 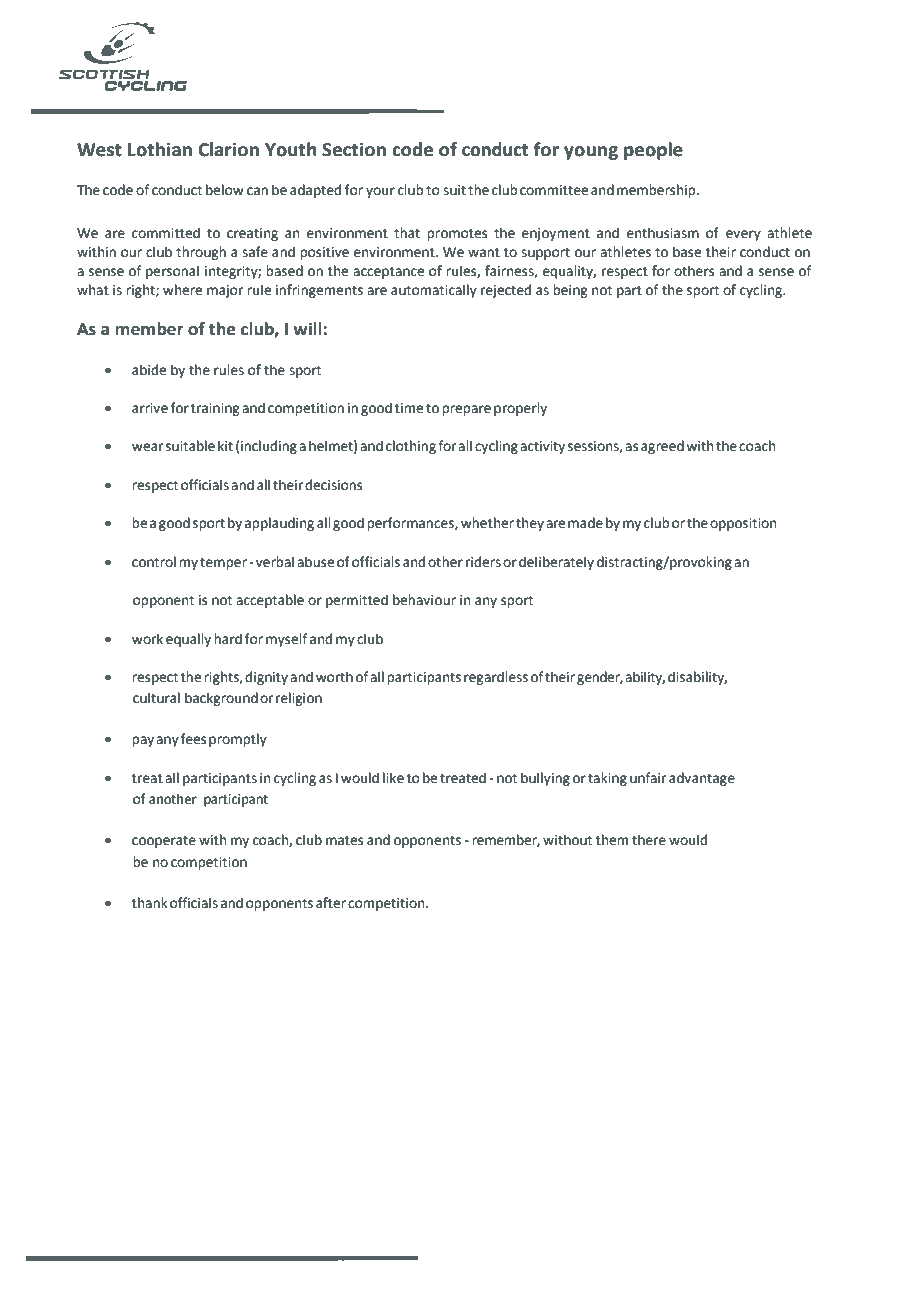 What do you see at coordinates (225, 190) in the image?
I see `below` at bounding box center [225, 190].
